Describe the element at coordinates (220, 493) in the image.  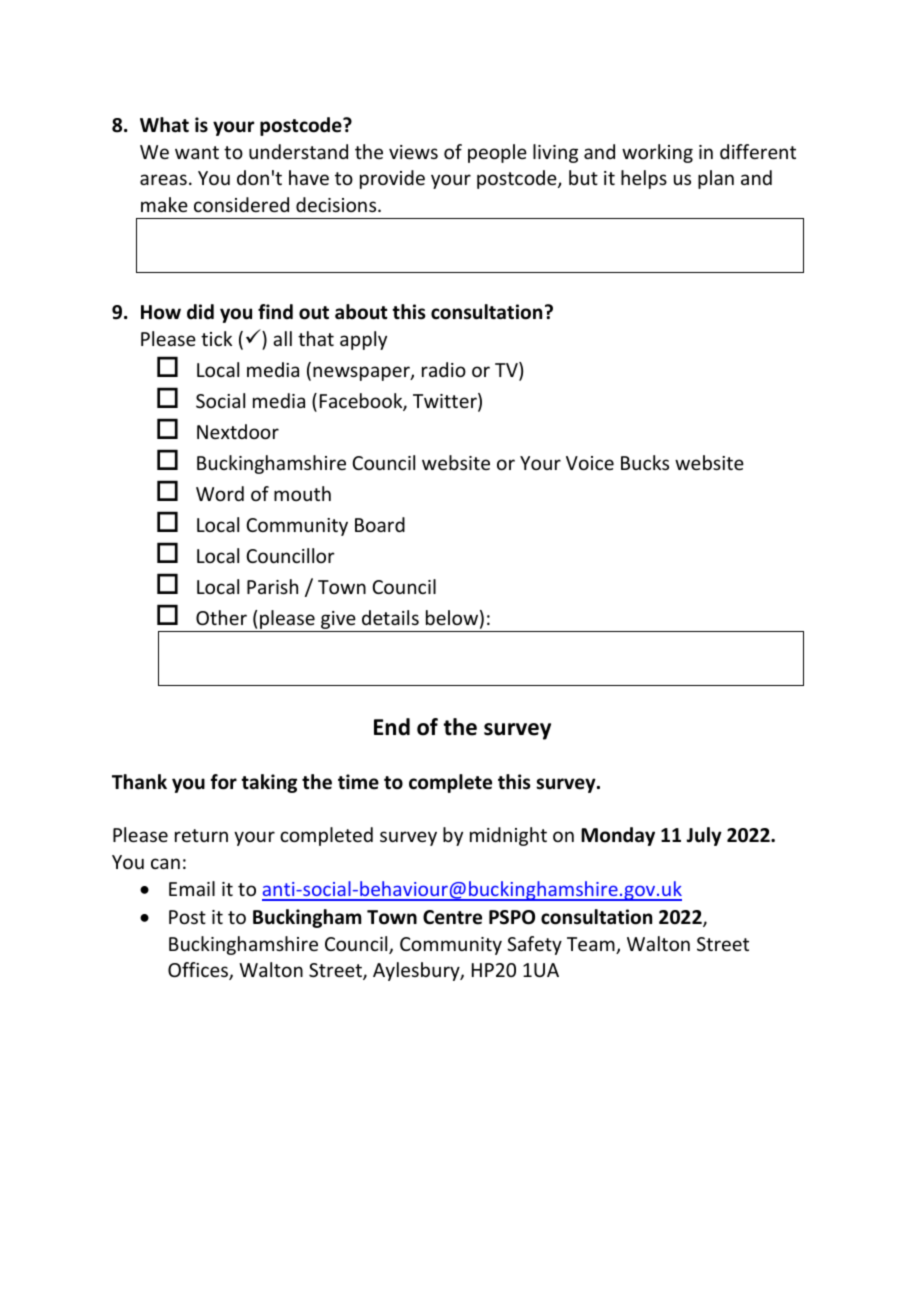
I see `Word` at that location.
